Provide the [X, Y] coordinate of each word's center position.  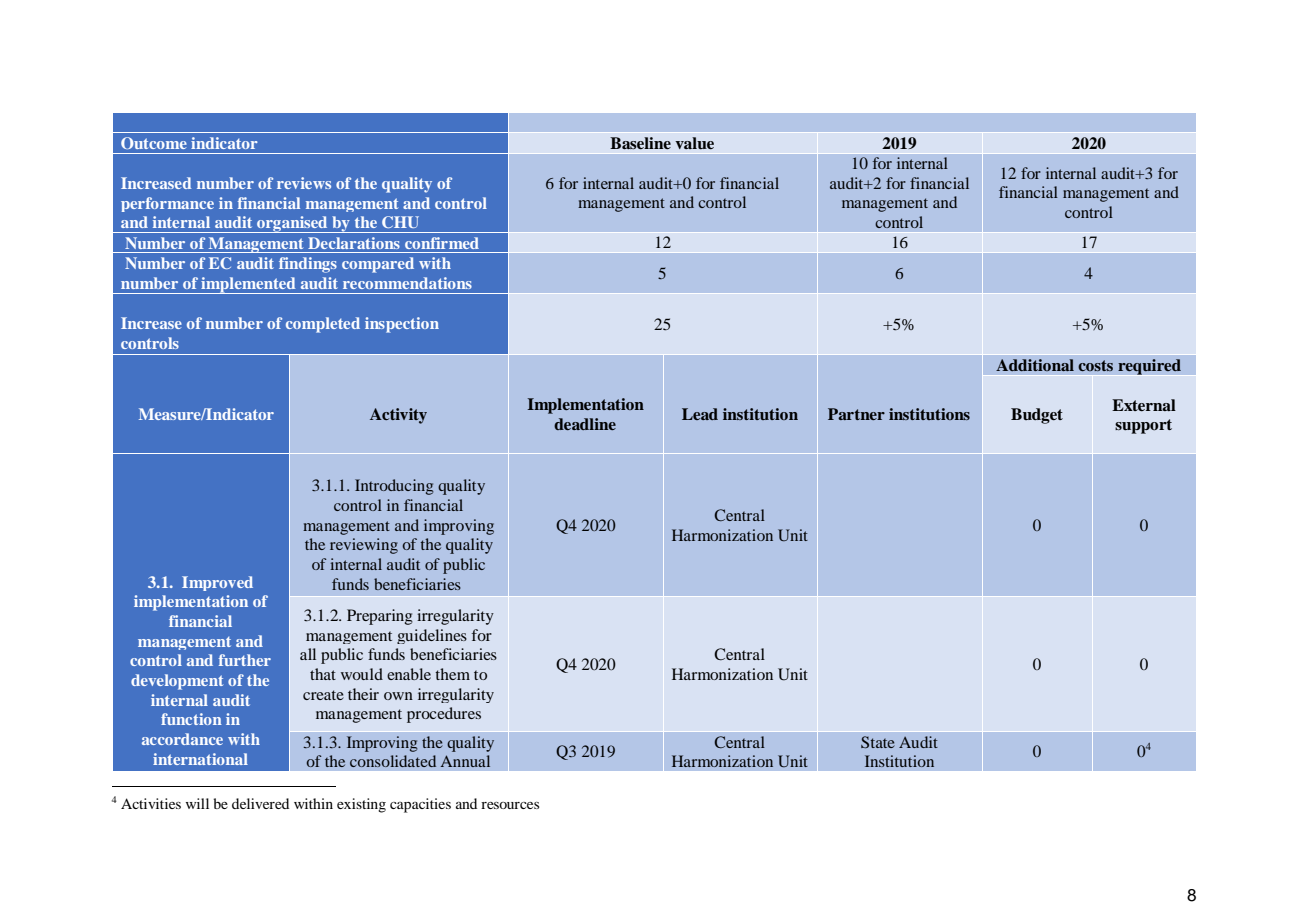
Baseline [640, 143]
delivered [260, 803]
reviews [304, 183]
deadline [585, 424]
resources [510, 805]
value [694, 143]
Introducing [394, 487]
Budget [1037, 416]
